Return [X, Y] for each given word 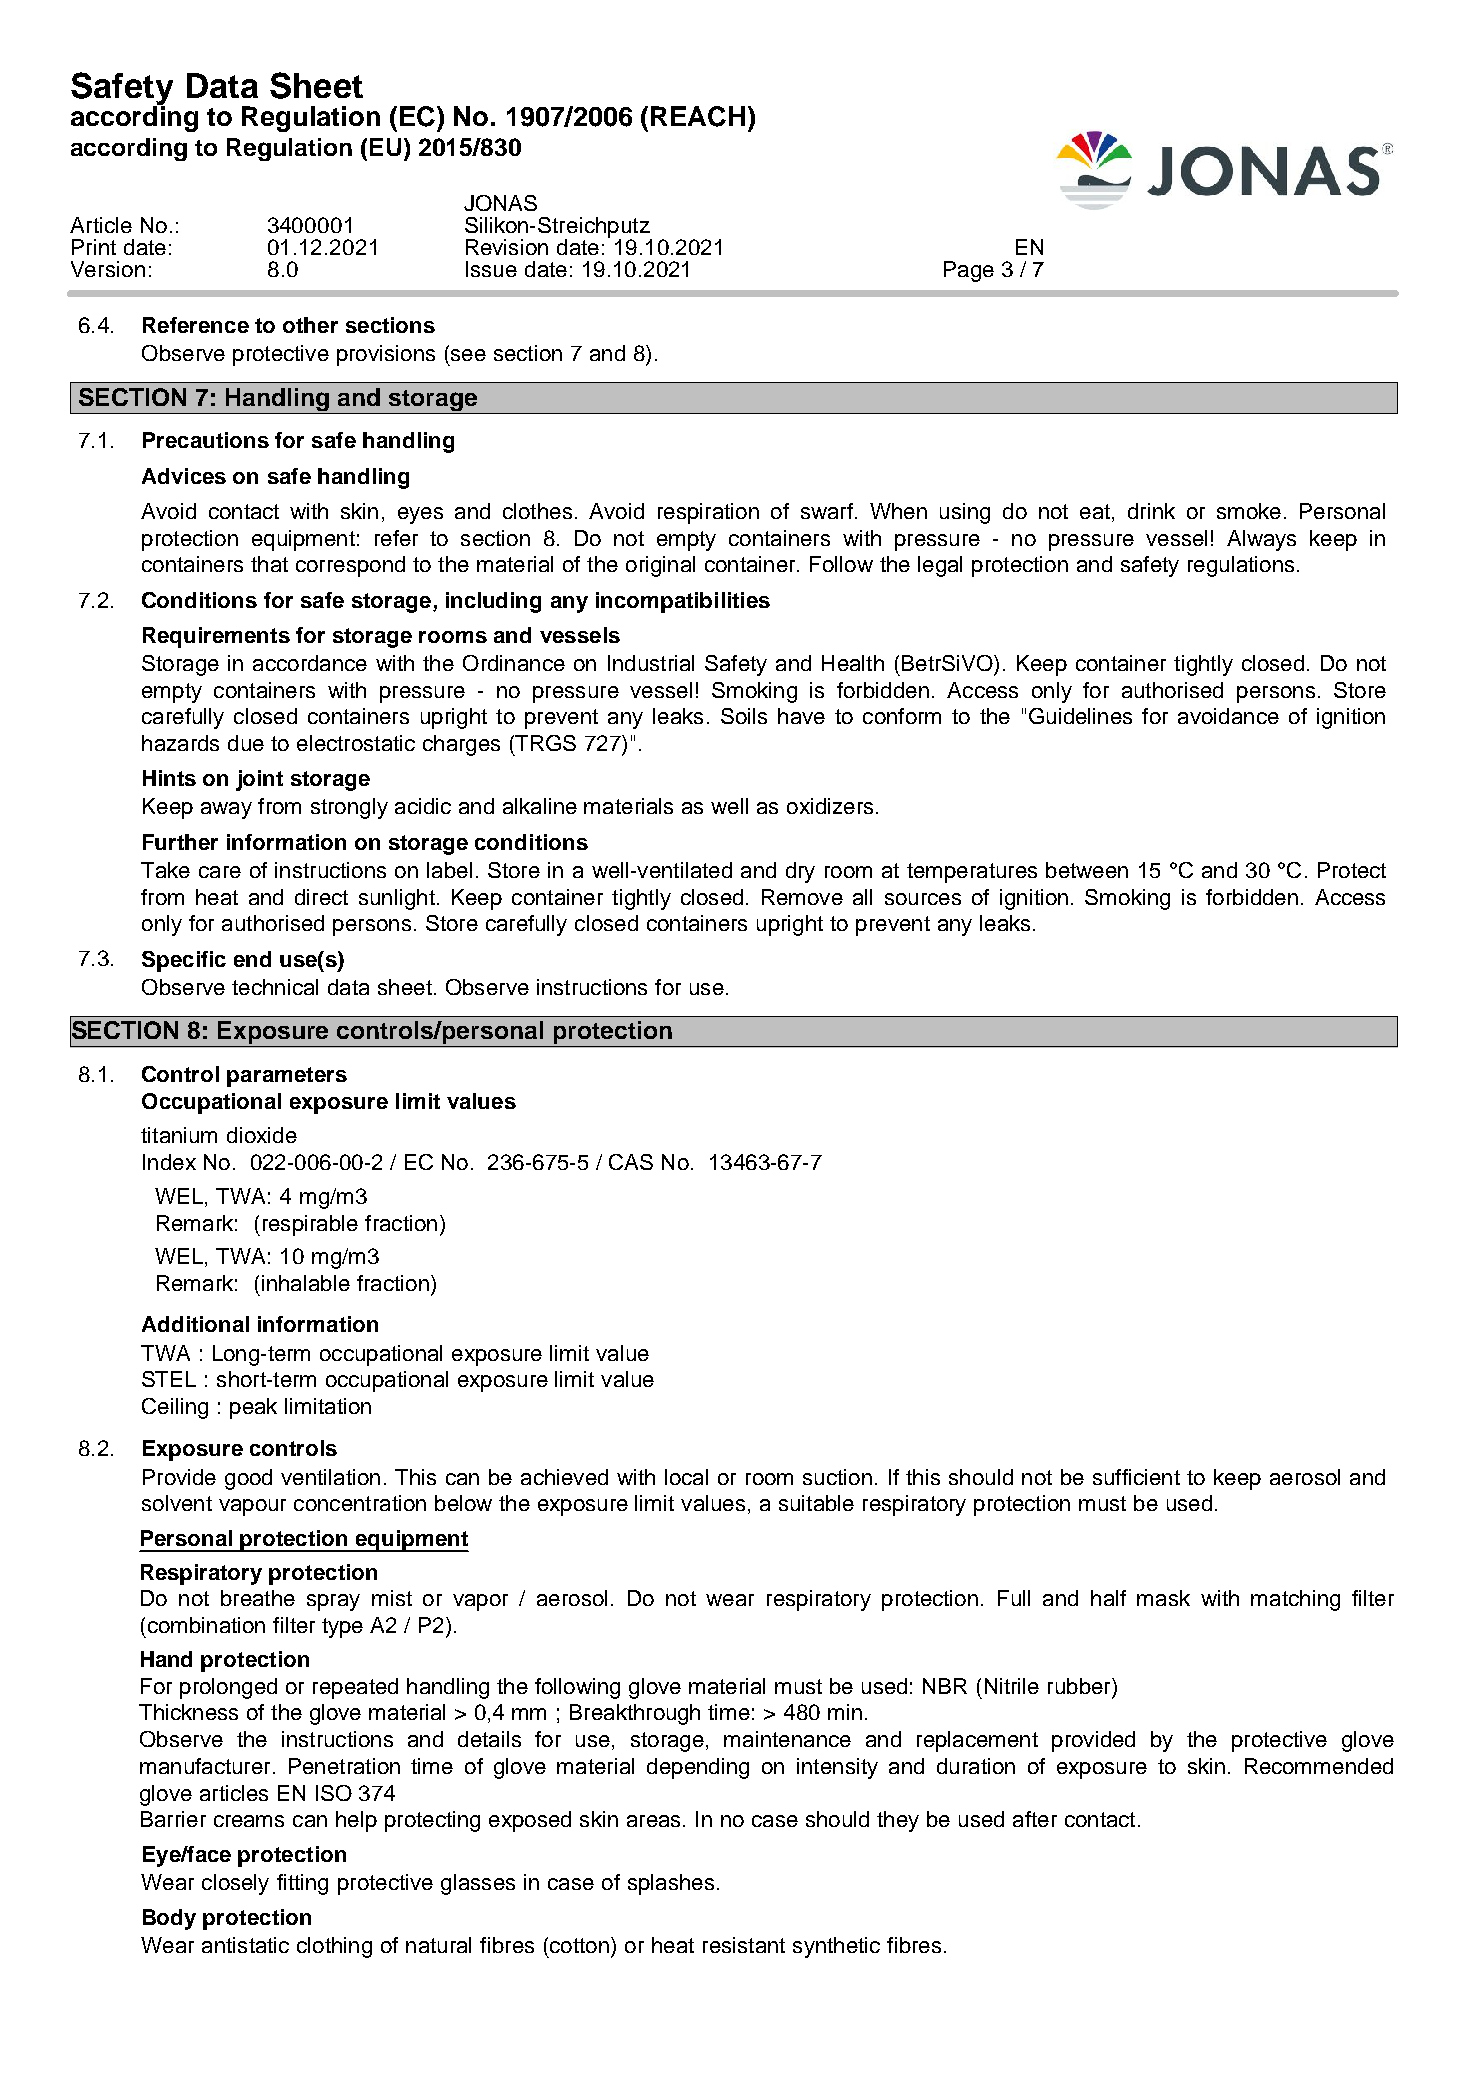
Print [94, 247]
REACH [698, 116]
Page [969, 271]
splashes [671, 1884]
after [1035, 1819]
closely [235, 1884]
